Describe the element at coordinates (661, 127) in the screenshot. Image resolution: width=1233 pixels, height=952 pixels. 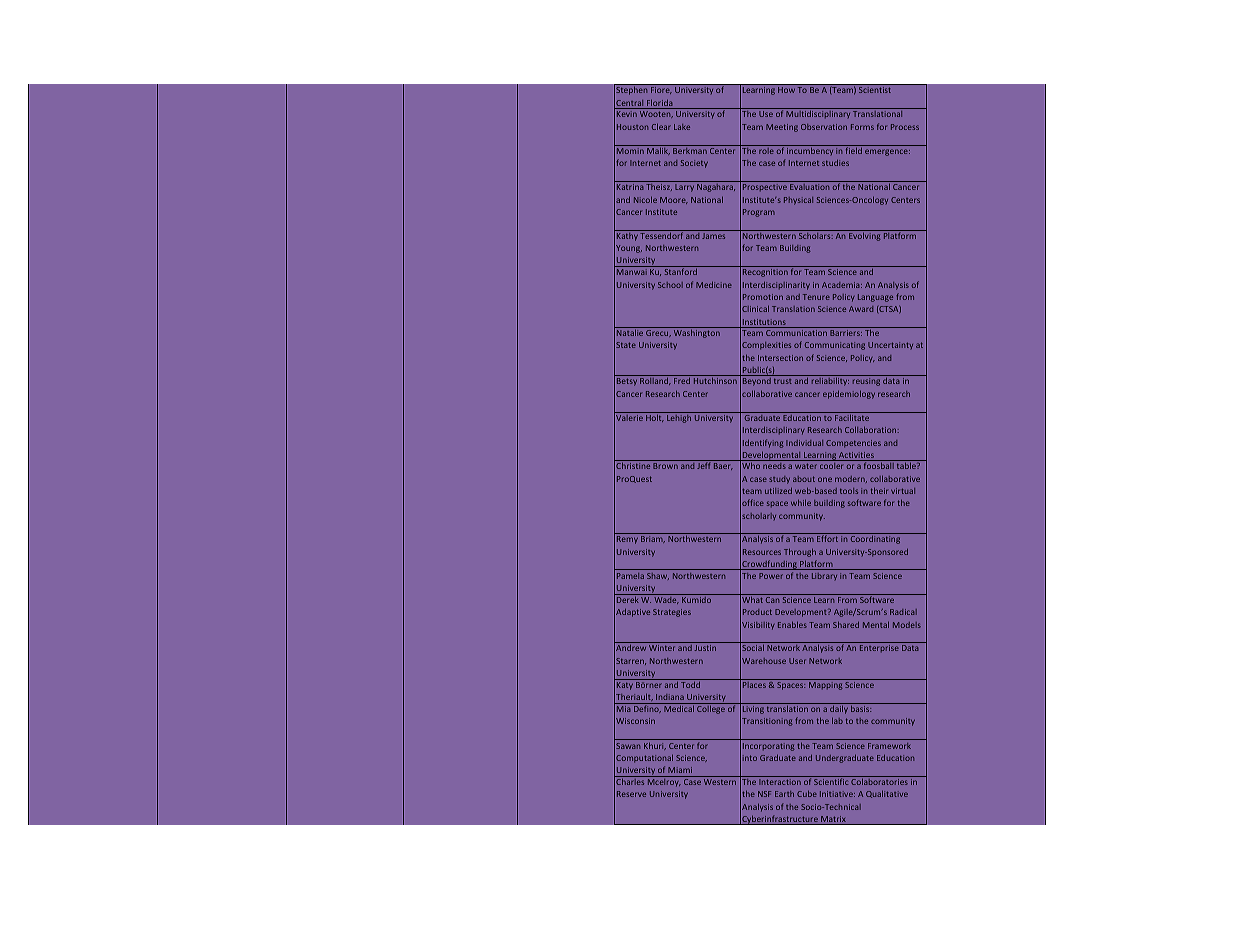
I see `Clear` at that location.
